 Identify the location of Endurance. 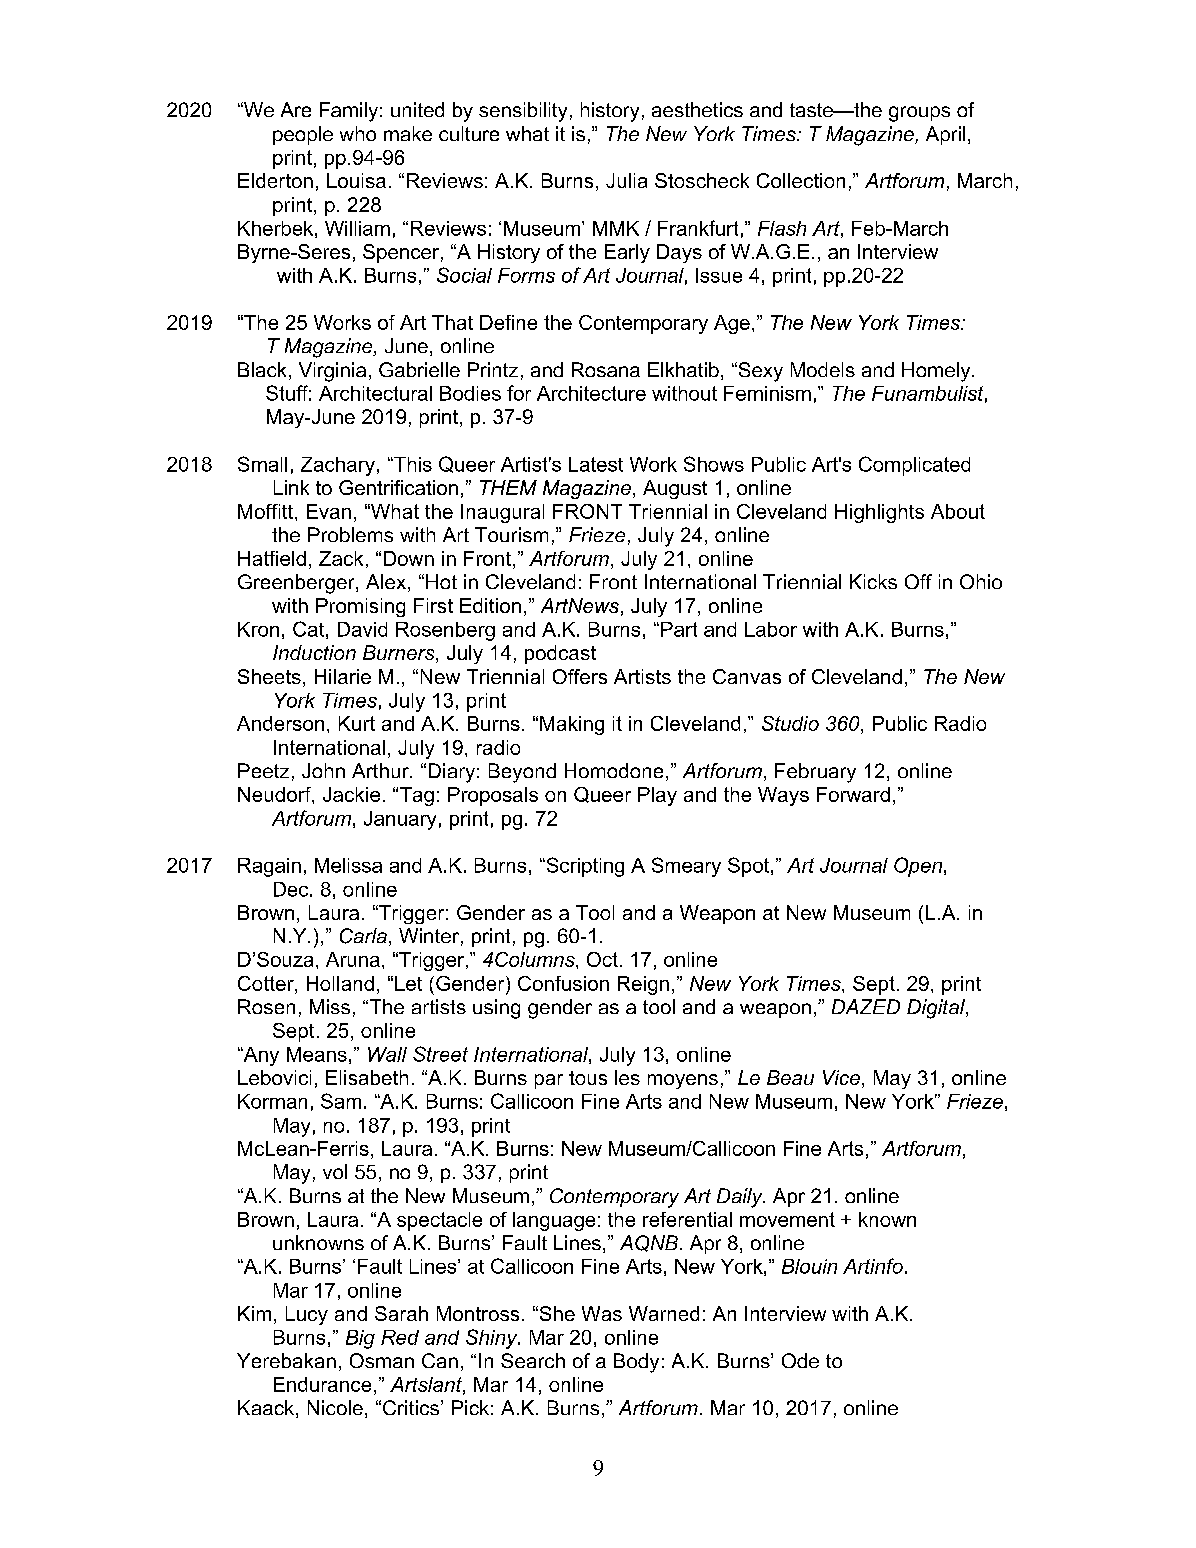
(322, 1384).
